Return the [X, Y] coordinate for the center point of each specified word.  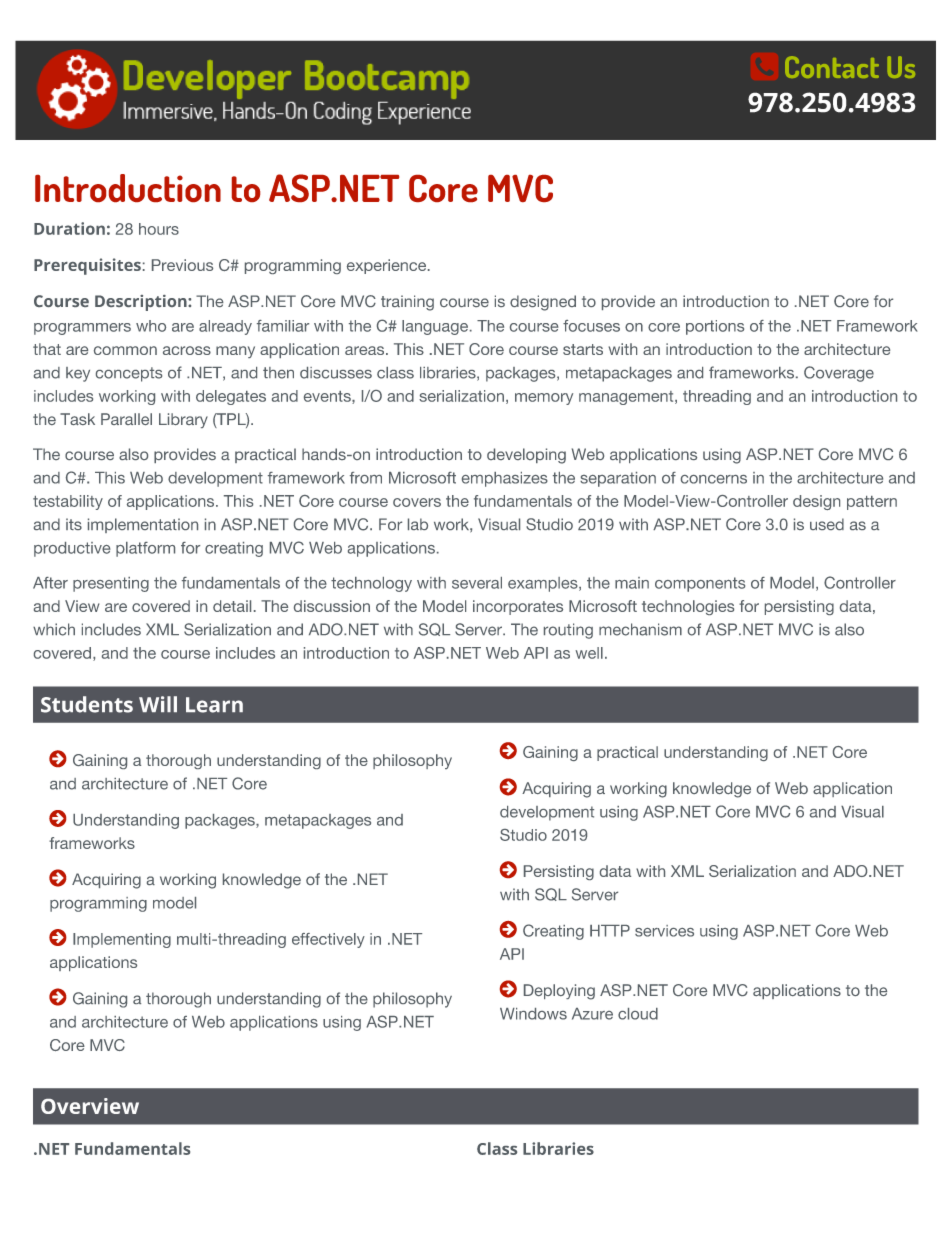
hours [159, 229]
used [827, 524]
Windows [533, 1014]
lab [418, 524]
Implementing [122, 940]
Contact [832, 67]
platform [145, 549]
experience [388, 266]
